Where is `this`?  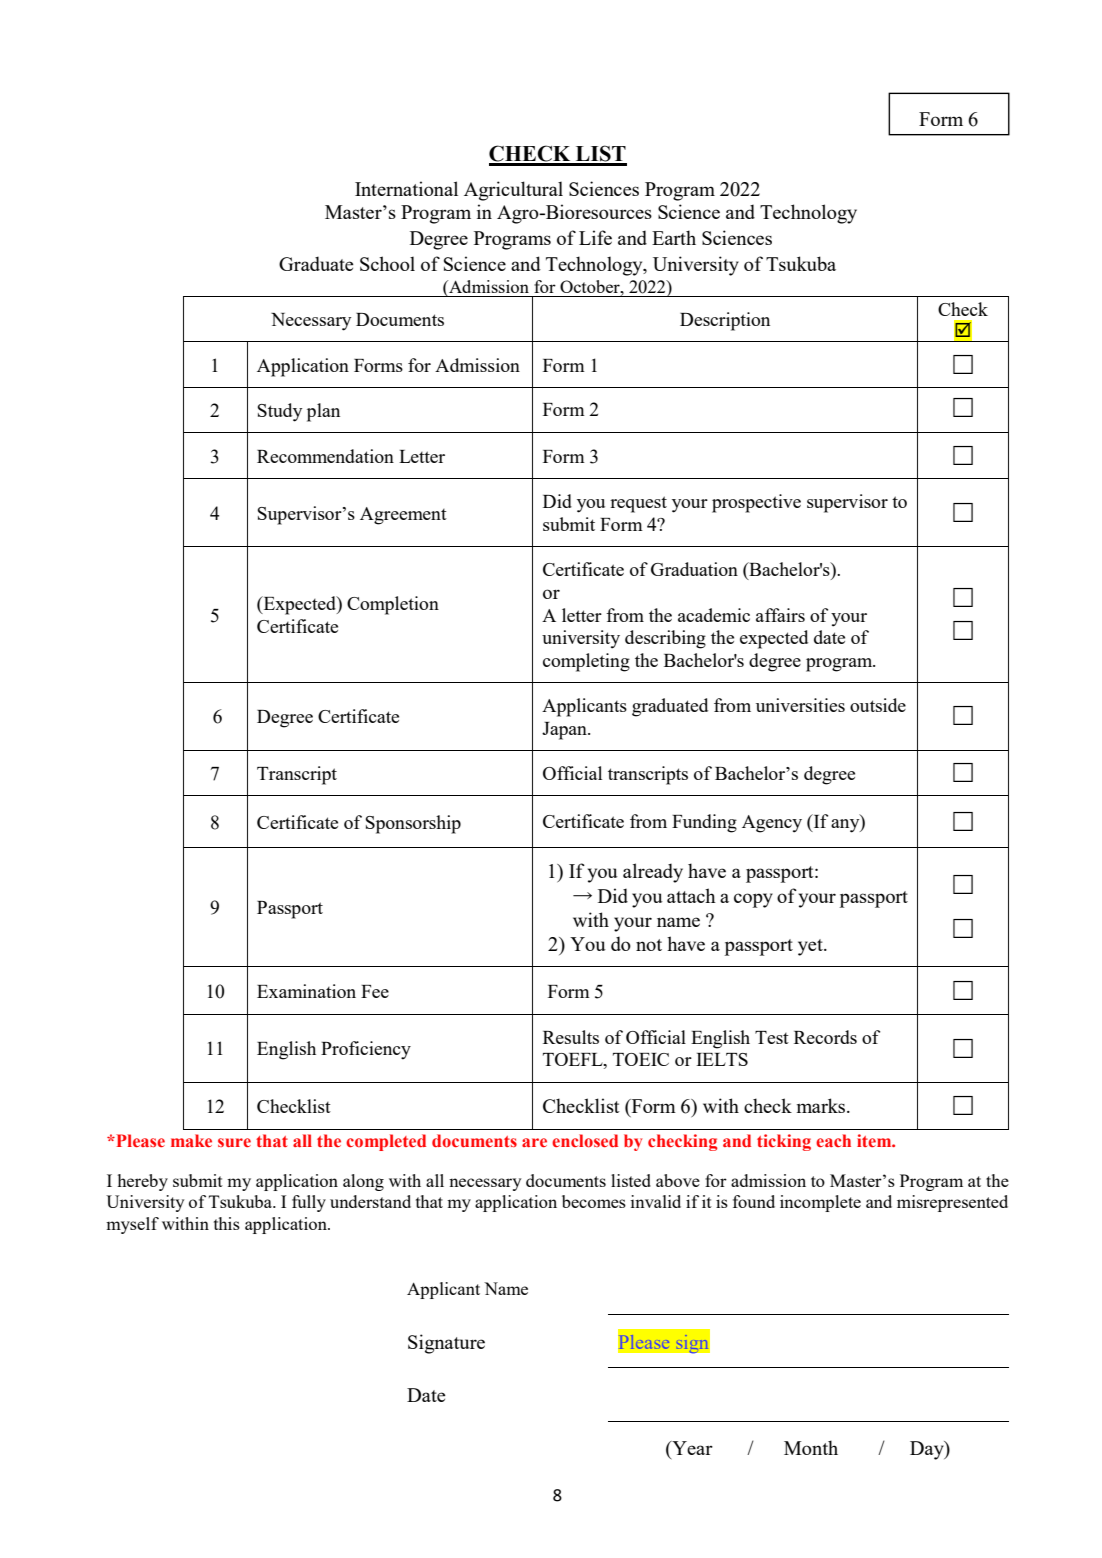 this is located at coordinates (227, 1223).
